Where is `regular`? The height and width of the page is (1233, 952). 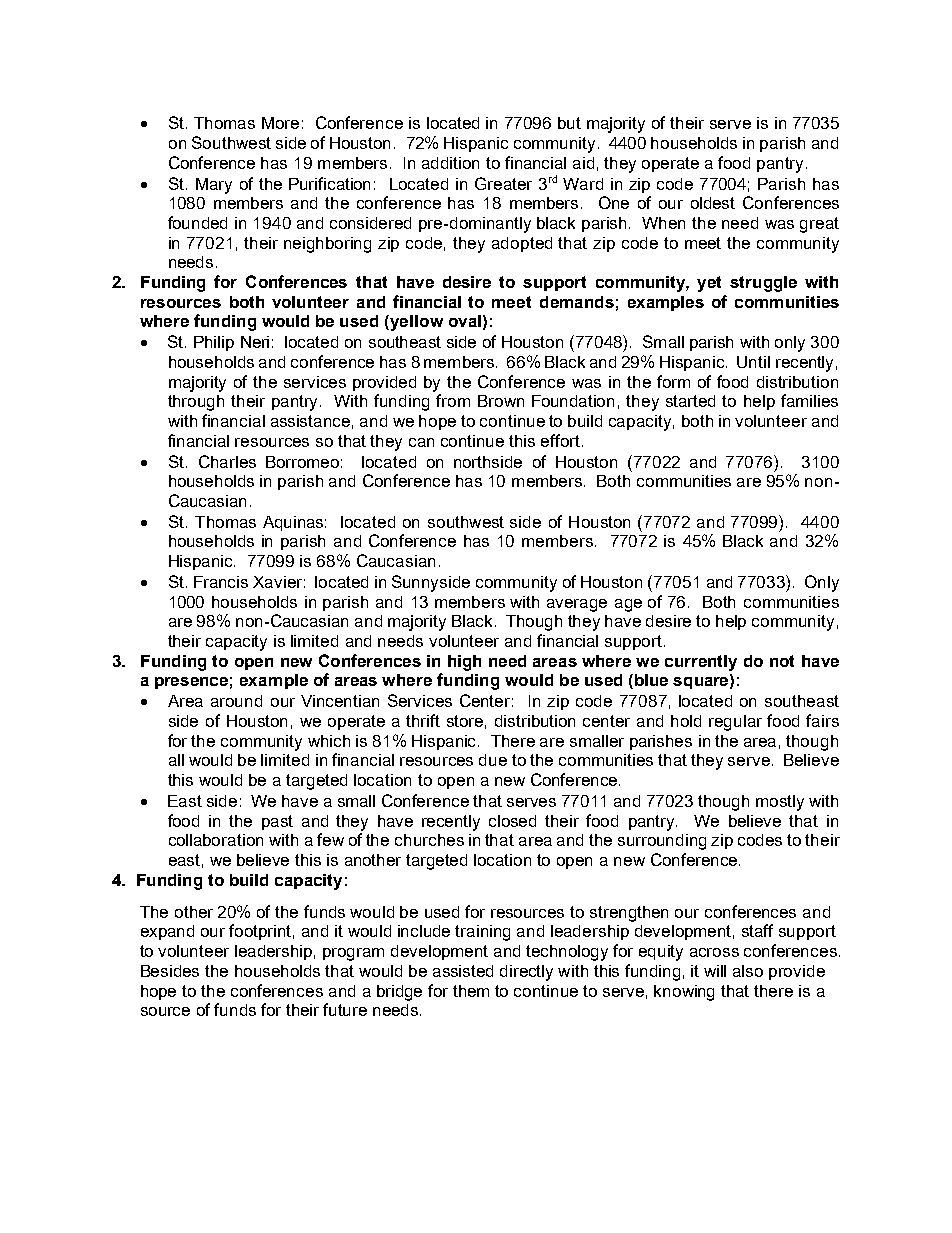 regular is located at coordinates (735, 723).
